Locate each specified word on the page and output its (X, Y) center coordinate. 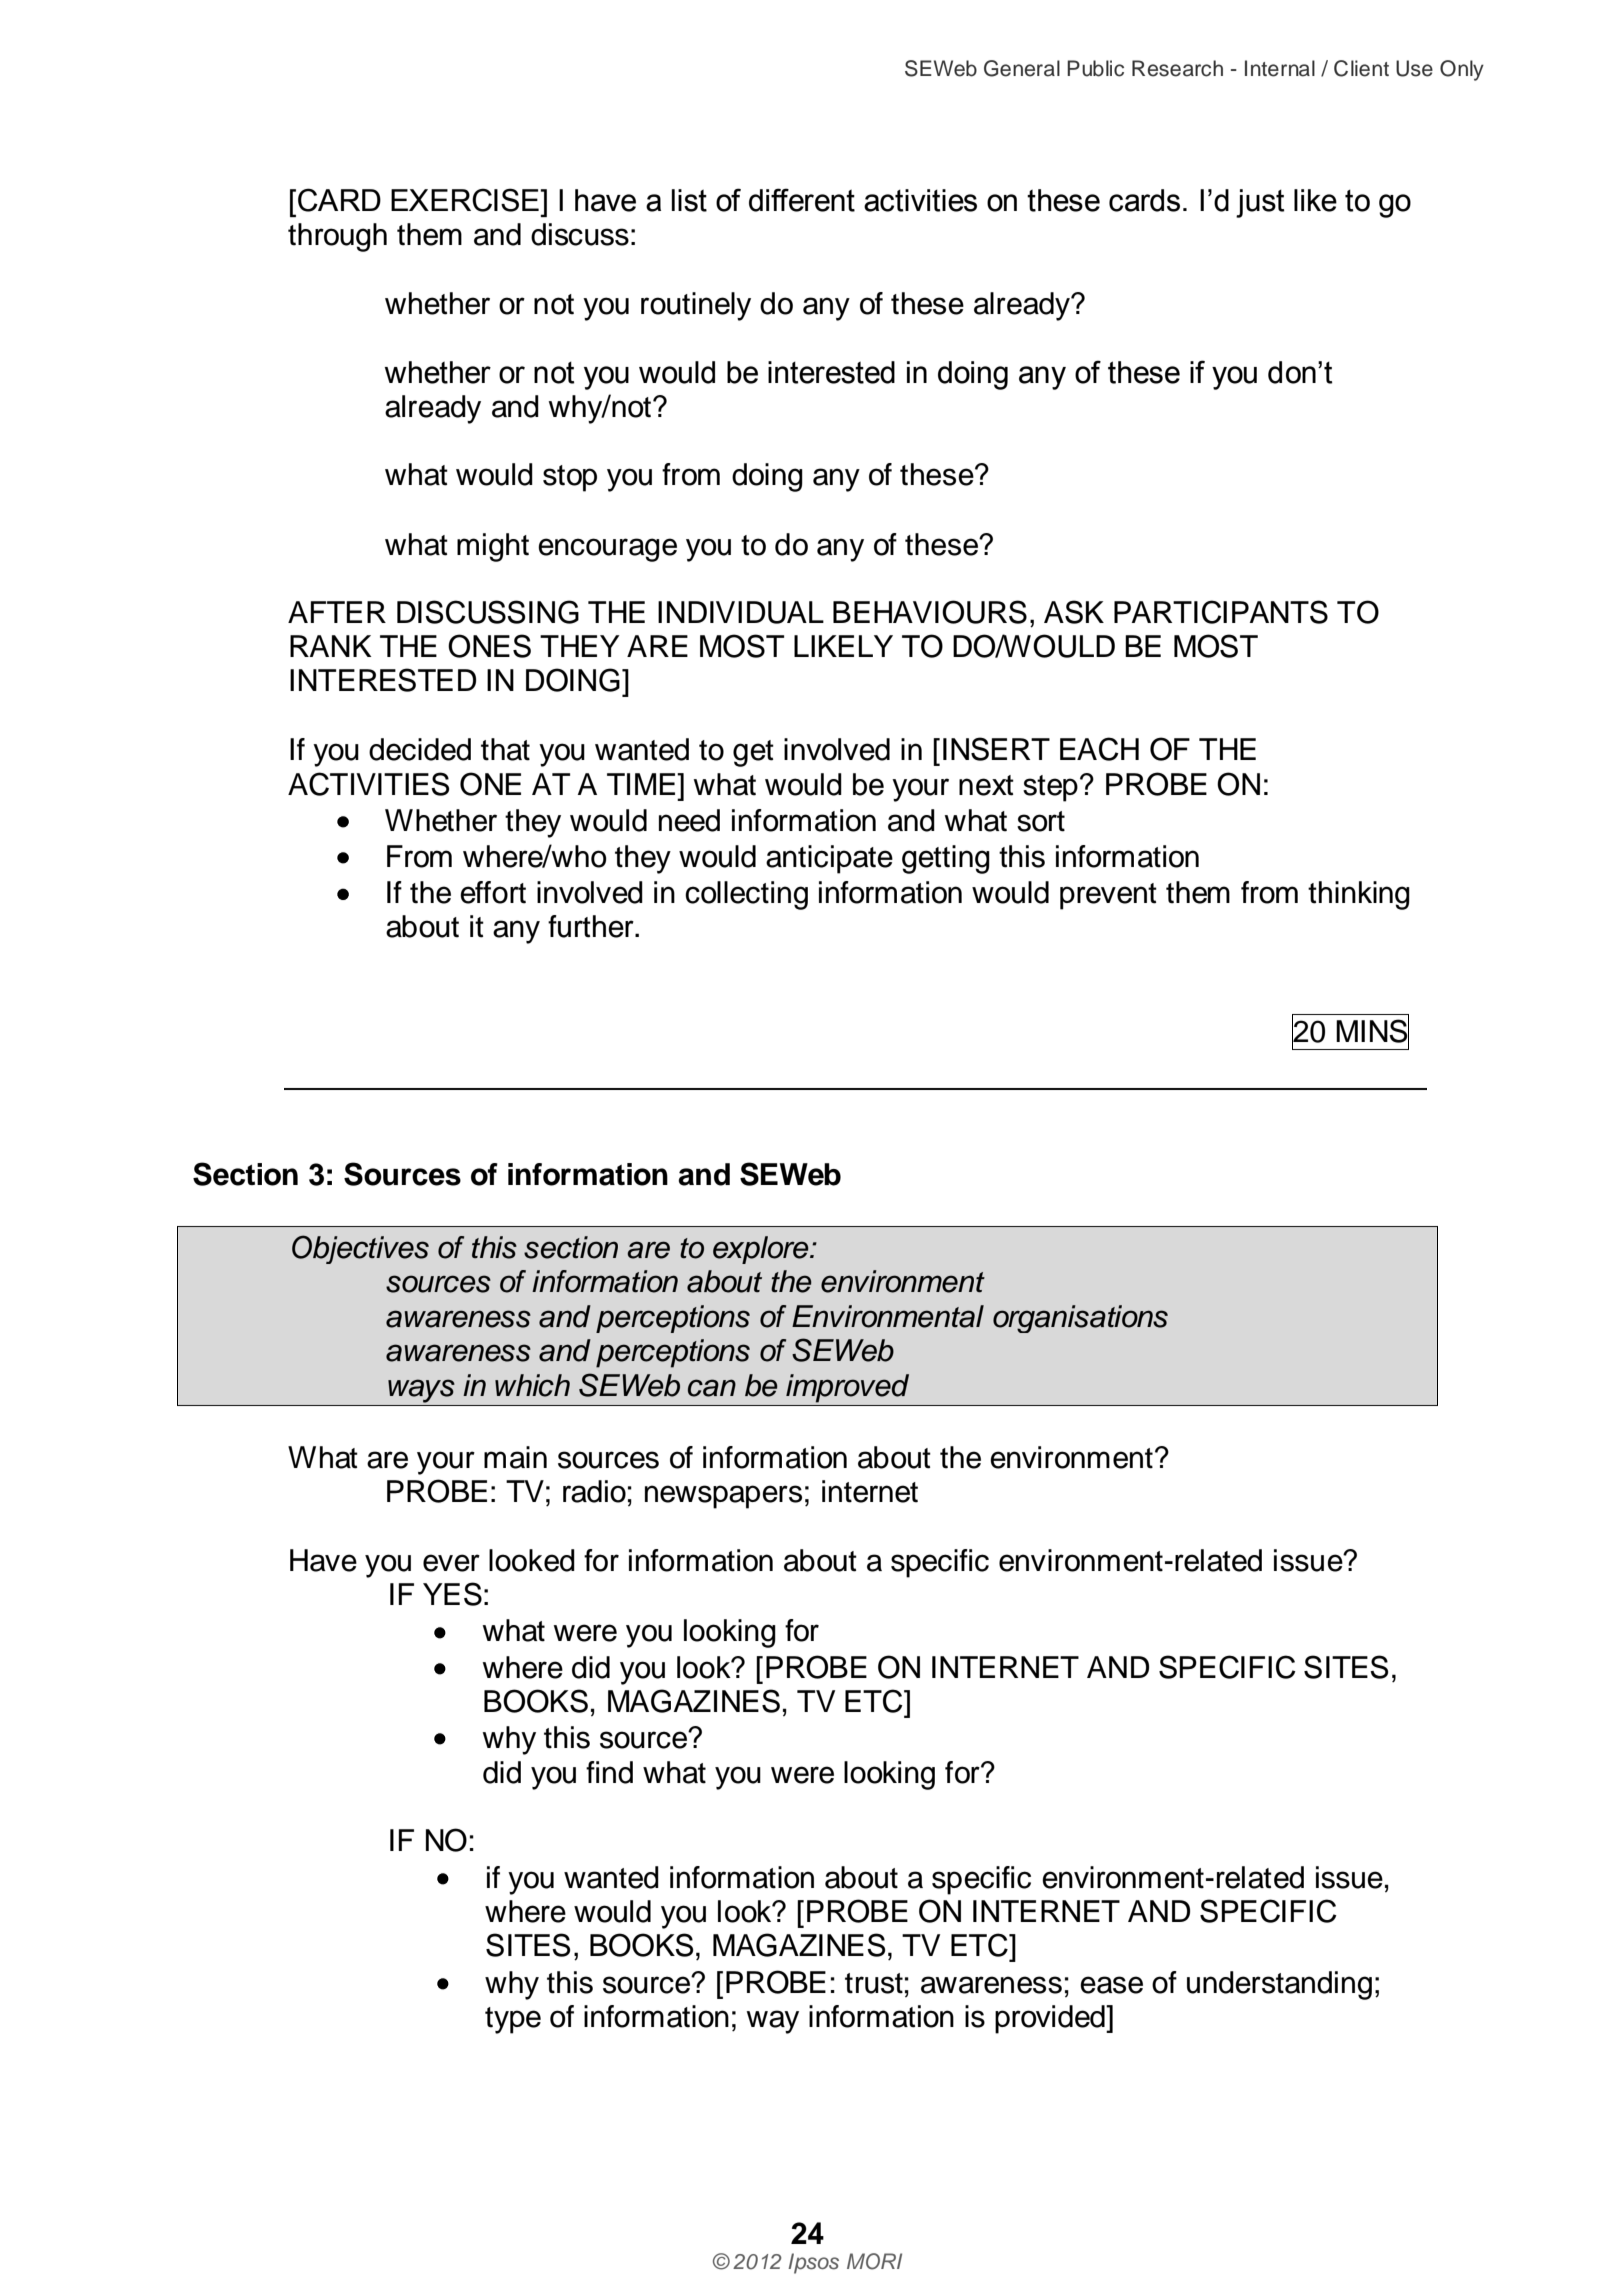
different (802, 200)
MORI (874, 2261)
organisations (1080, 1319)
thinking (1359, 895)
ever (451, 1563)
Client (1361, 68)
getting (946, 859)
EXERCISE (466, 200)
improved (847, 1388)
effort (493, 892)
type (513, 2020)
